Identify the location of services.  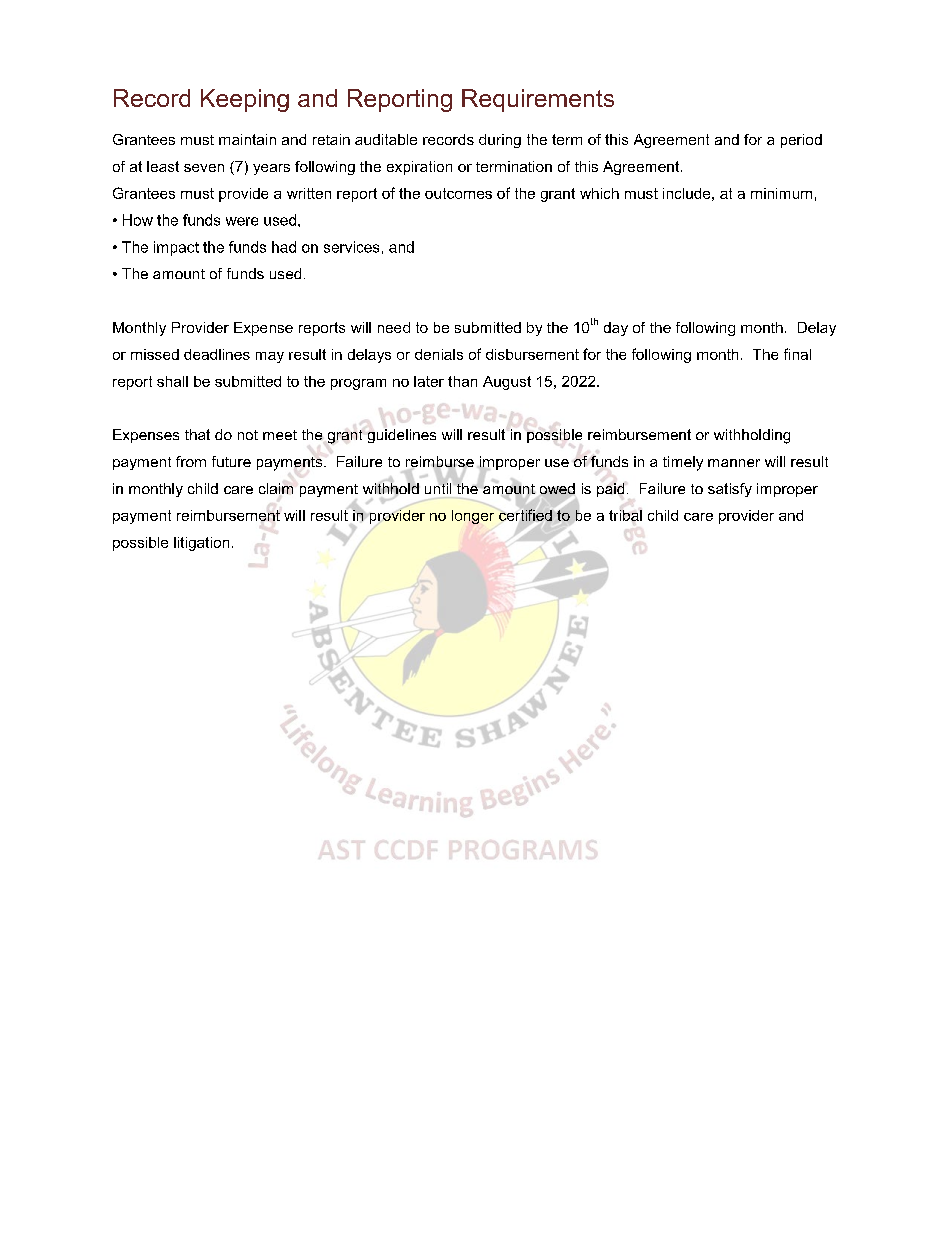
(351, 247).
